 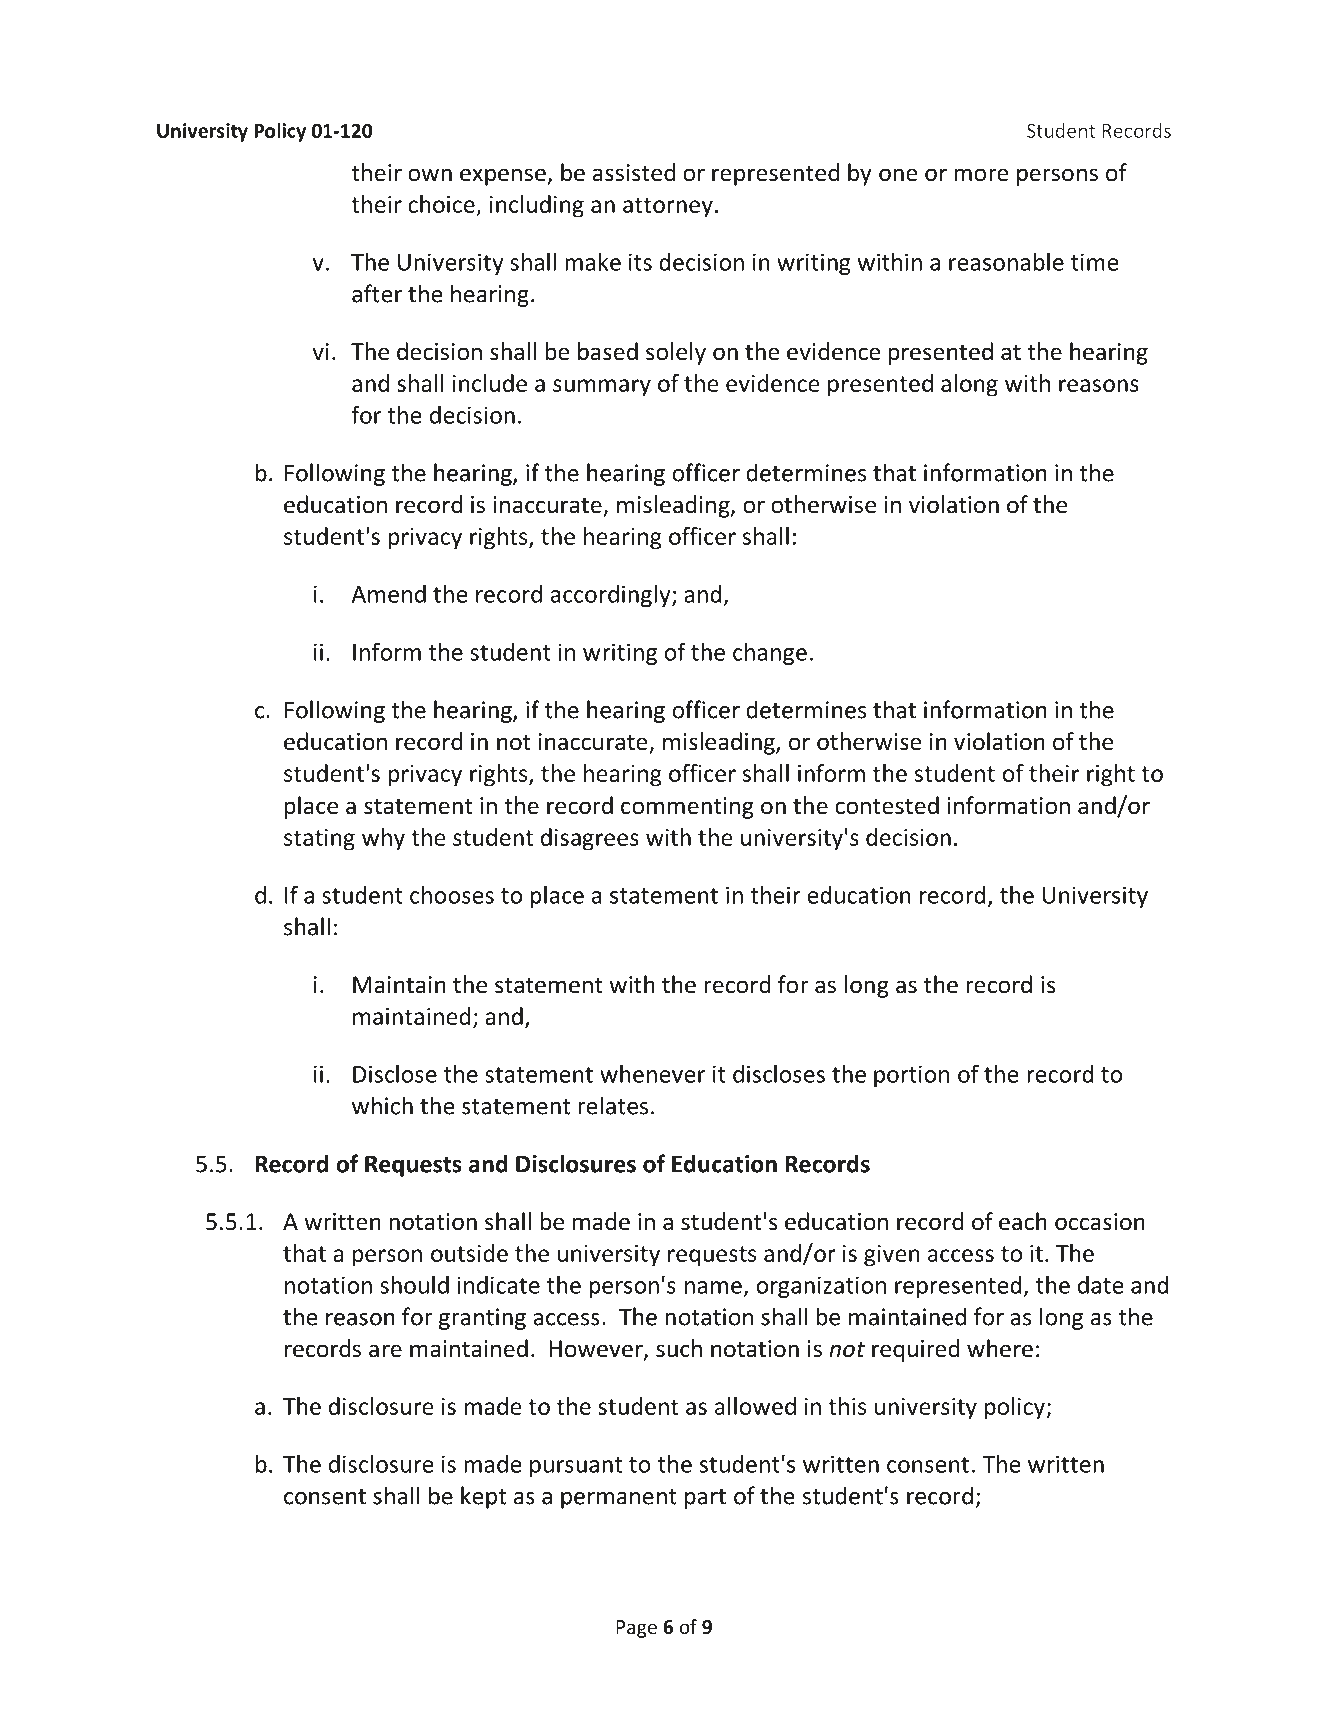 I want to click on commenting, so click(x=687, y=808).
